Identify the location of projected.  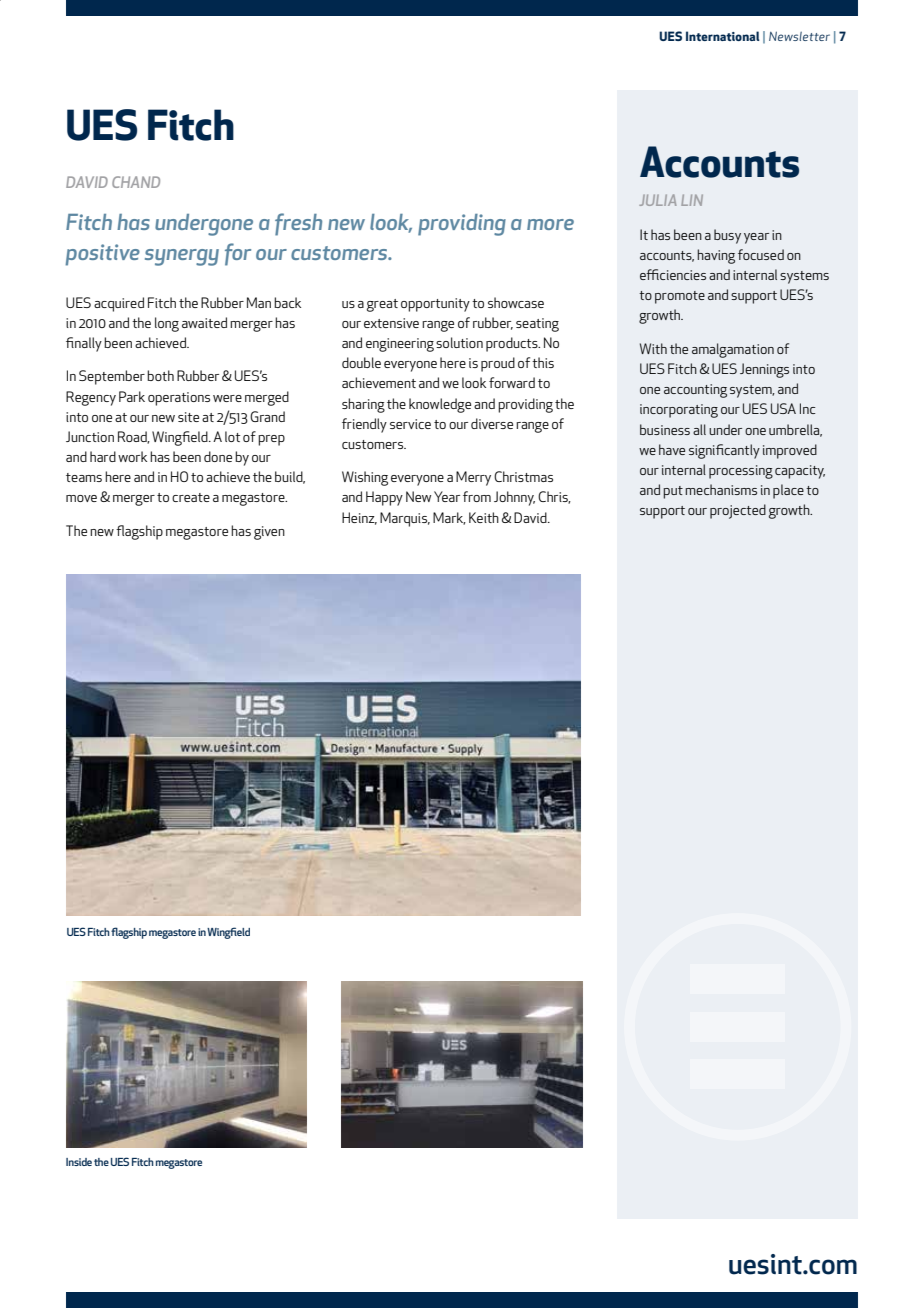
(738, 511).
